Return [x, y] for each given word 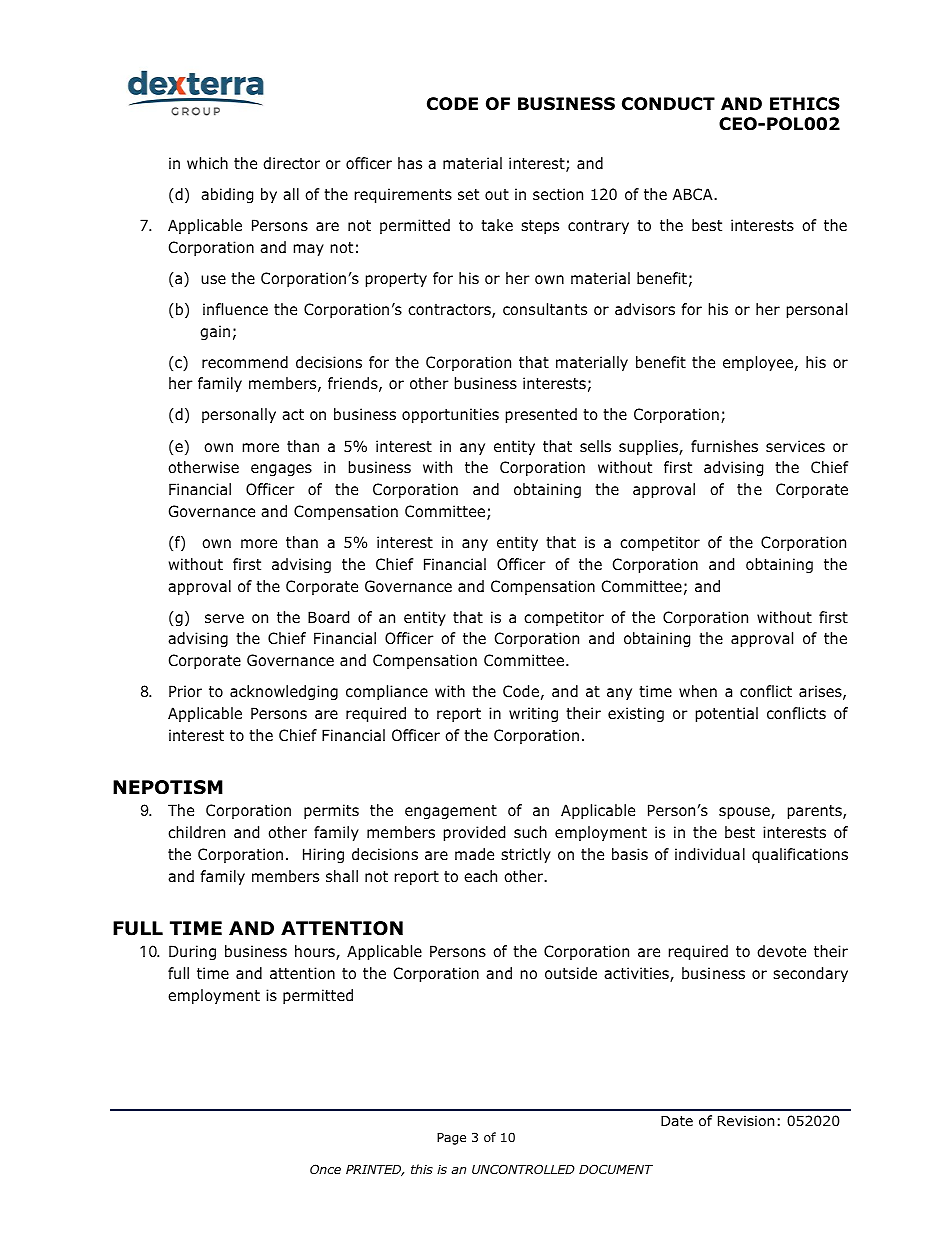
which [207, 163]
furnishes [724, 446]
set [468, 194]
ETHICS [805, 104]
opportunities [450, 415]
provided [474, 833]
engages [281, 470]
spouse [745, 813]
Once [325, 1169]
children [196, 832]
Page [451, 1139]
